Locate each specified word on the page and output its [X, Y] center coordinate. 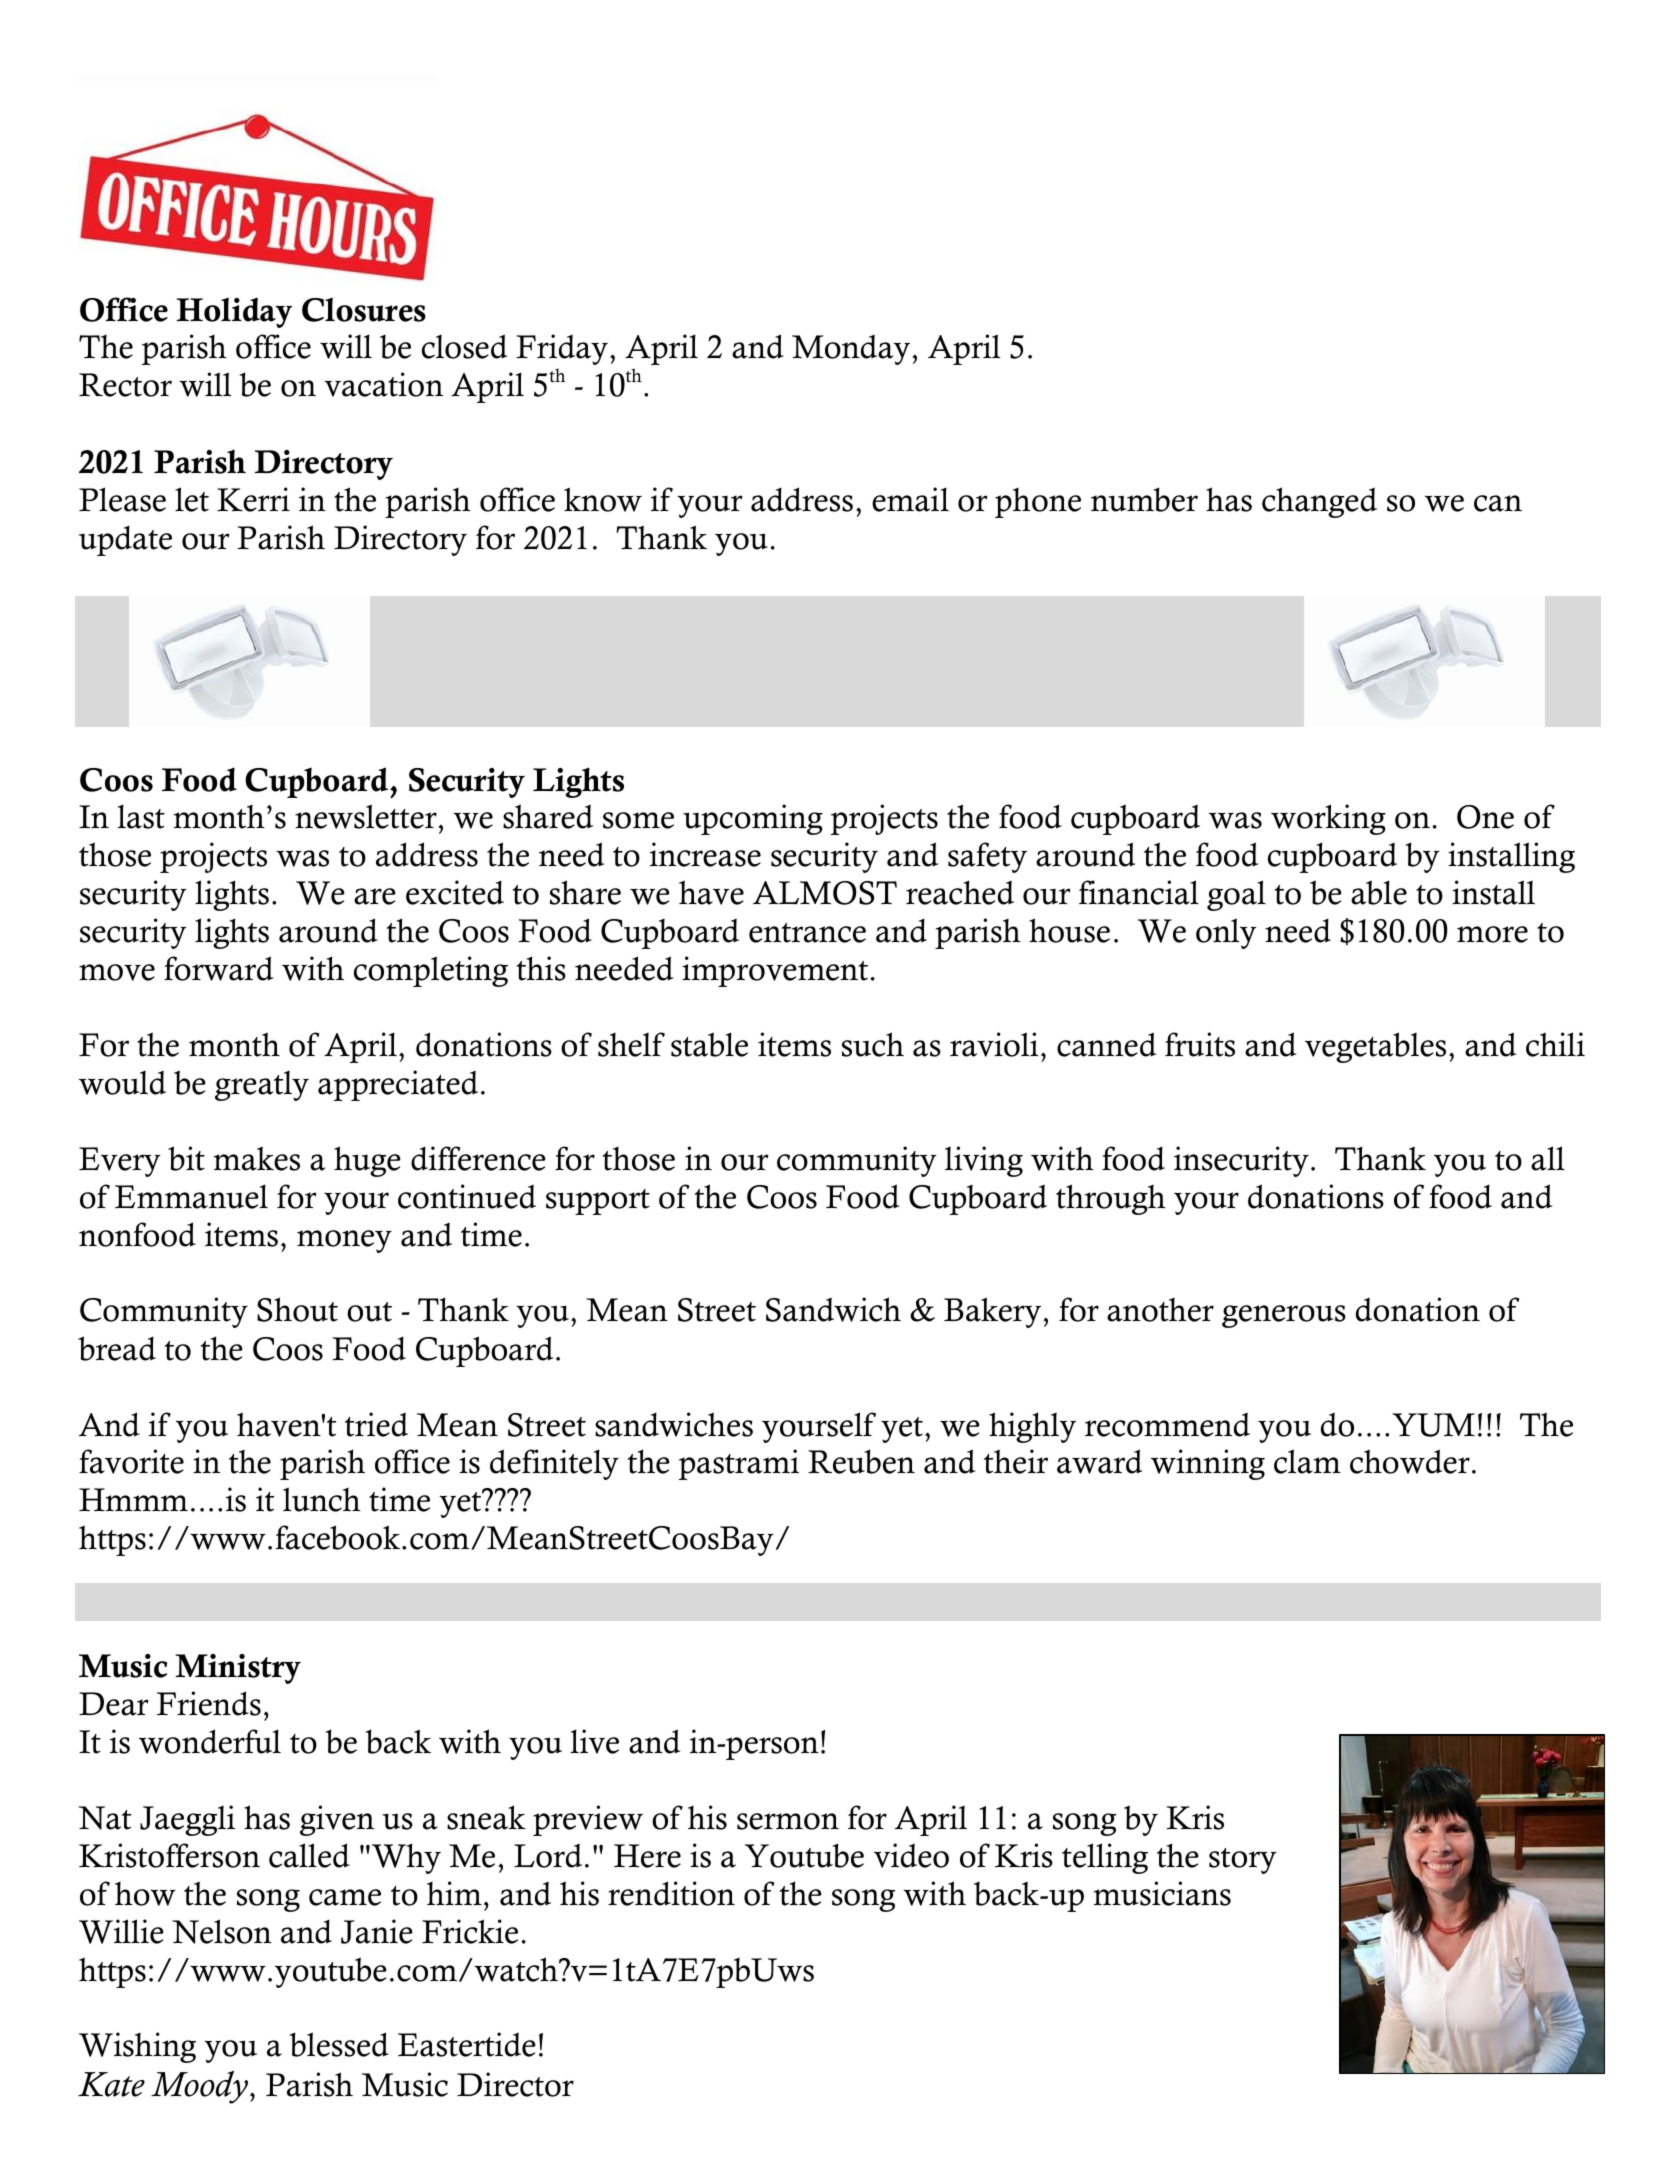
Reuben [861, 1461]
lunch [322, 1499]
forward [218, 968]
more [1492, 934]
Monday [852, 350]
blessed [339, 2044]
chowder [1410, 1461]
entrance [807, 933]
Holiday [234, 312]
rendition [671, 1893]
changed [1319, 502]
